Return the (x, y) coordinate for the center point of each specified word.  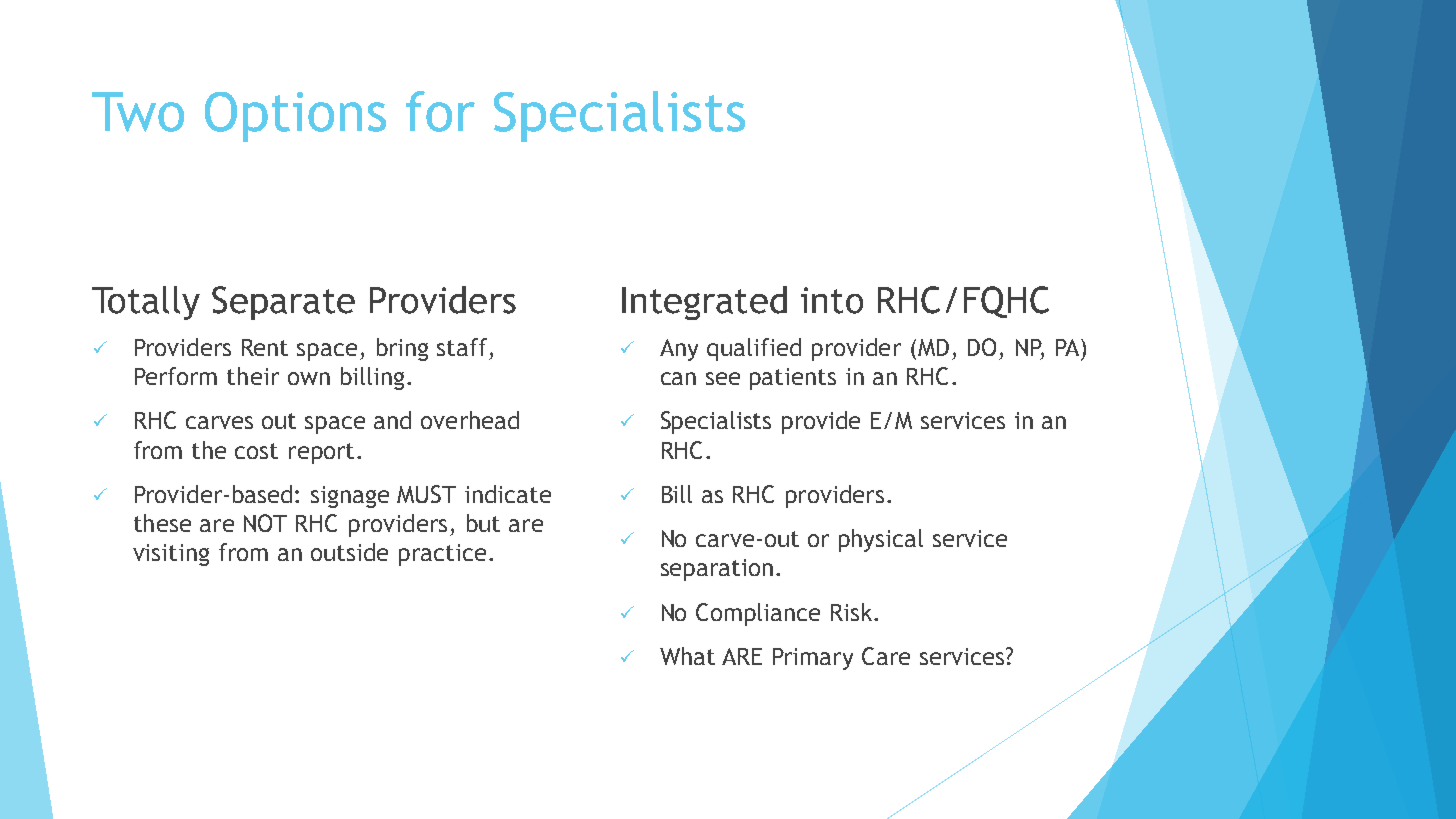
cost (256, 451)
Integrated (704, 303)
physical (881, 540)
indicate (508, 494)
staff (462, 347)
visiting (171, 555)
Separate (283, 303)
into (832, 300)
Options (295, 117)
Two (138, 112)
